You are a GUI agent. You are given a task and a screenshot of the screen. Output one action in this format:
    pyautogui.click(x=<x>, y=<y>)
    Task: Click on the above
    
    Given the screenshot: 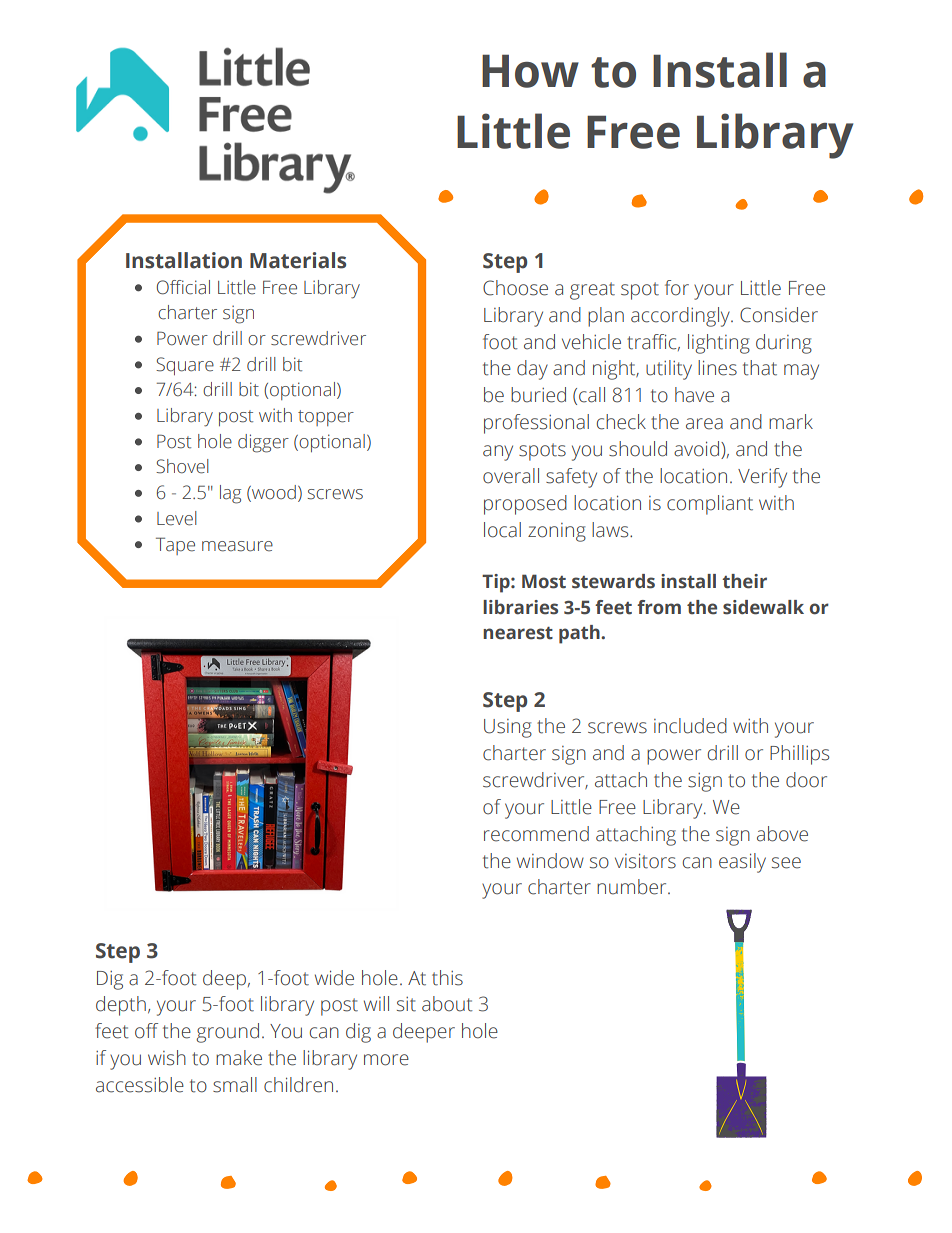 What is the action you would take?
    pyautogui.click(x=782, y=834)
